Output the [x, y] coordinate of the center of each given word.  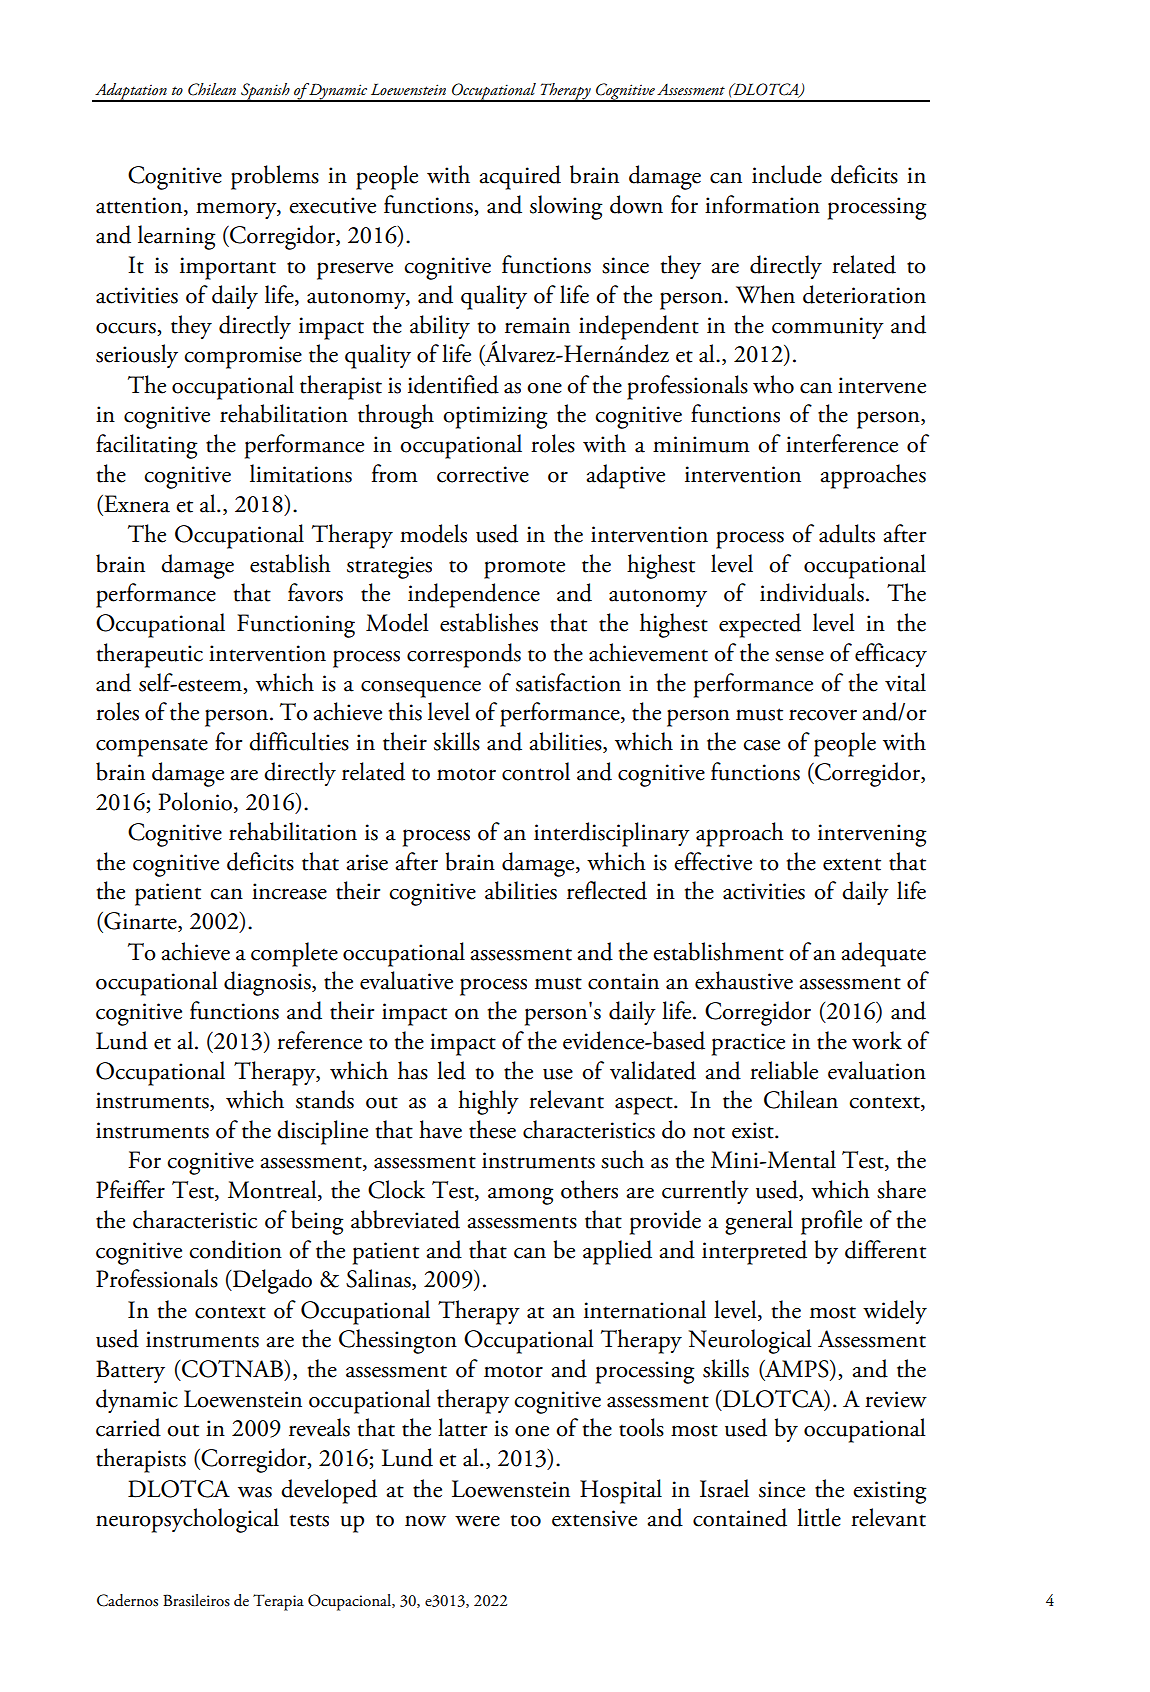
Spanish [265, 92]
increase [289, 891]
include [787, 174]
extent [852, 864]
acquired [520, 177]
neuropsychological [187, 1520]
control [536, 771]
